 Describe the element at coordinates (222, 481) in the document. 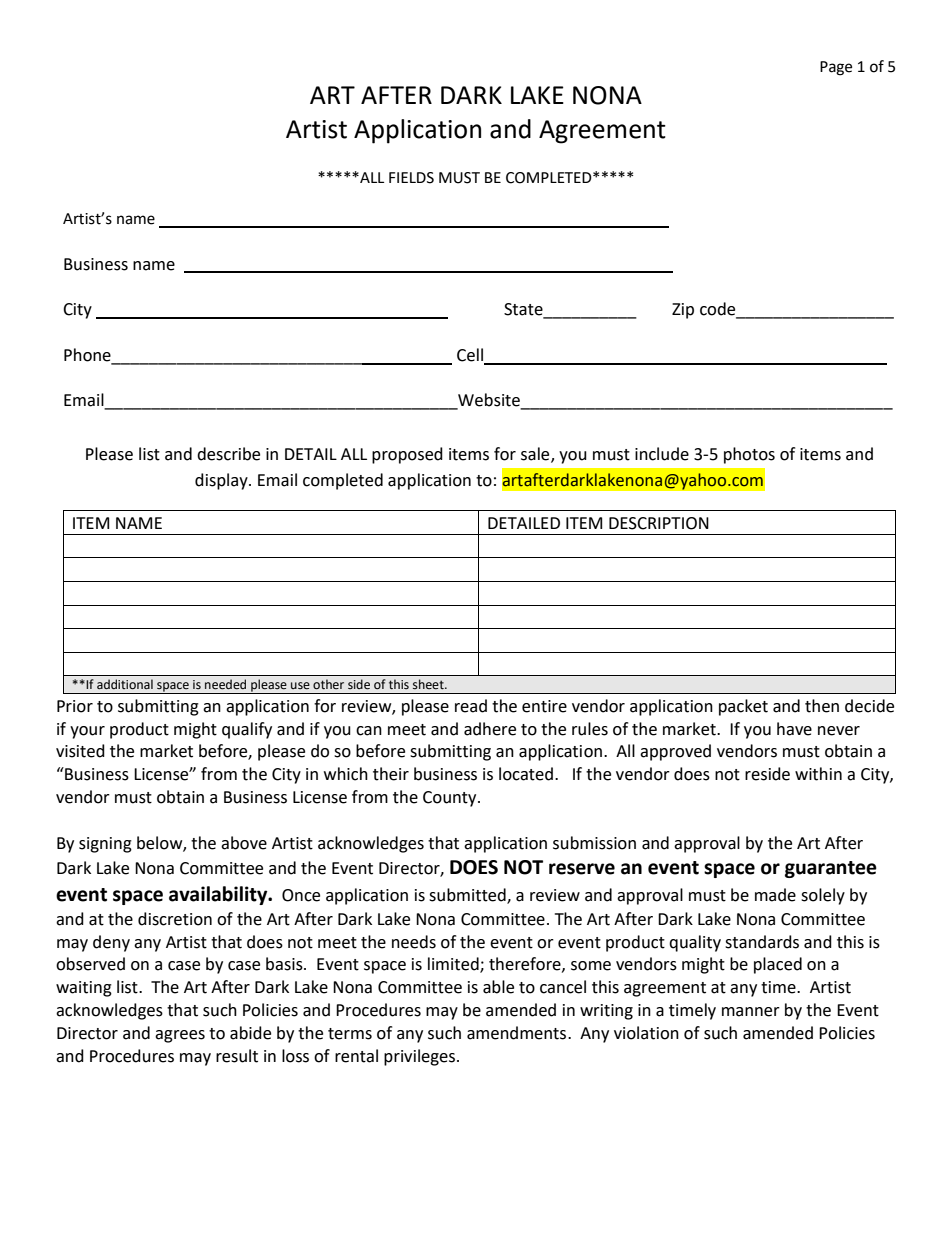

I see `display` at that location.
